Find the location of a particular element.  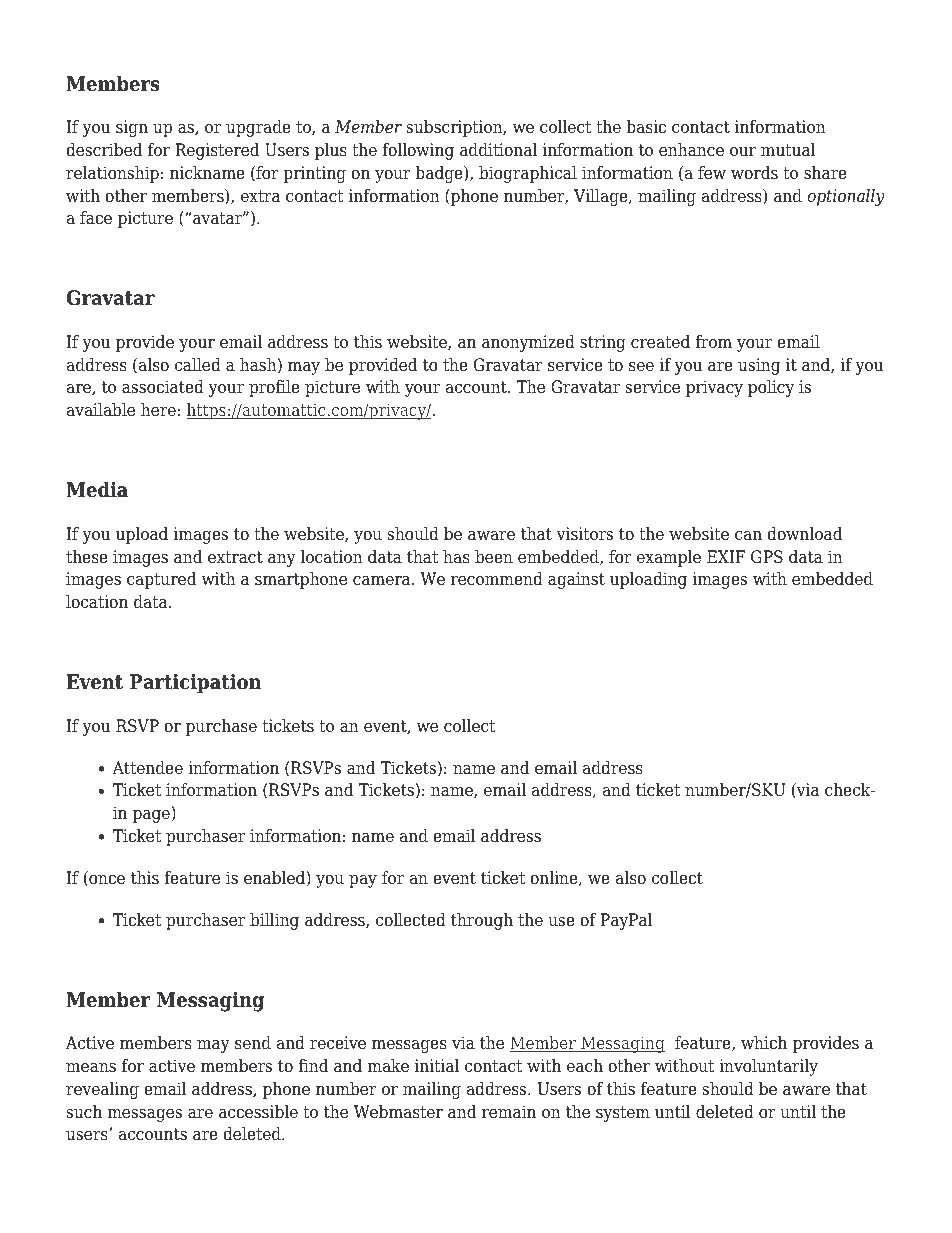

revealing is located at coordinates (102, 1090).
